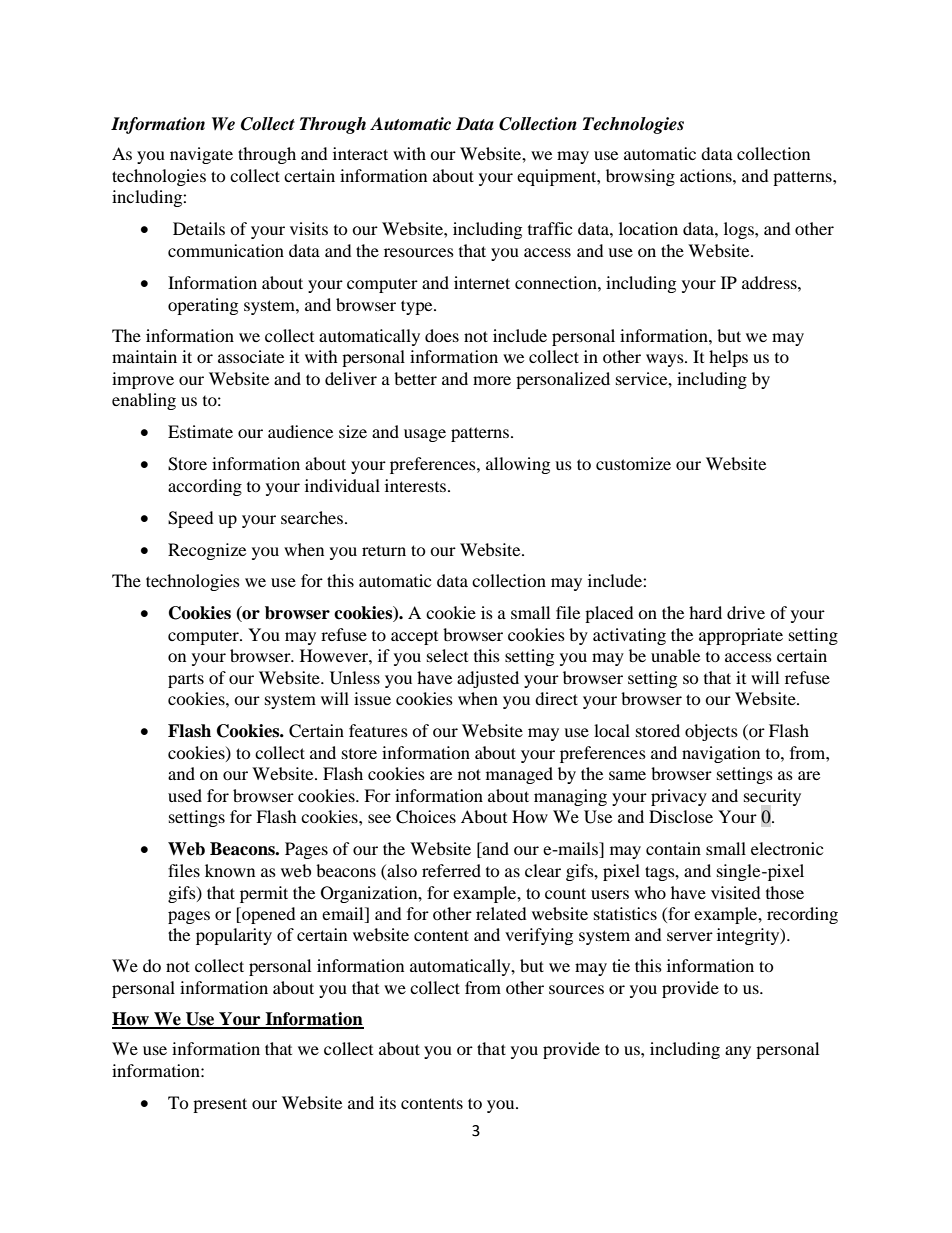 Image resolution: width=952 pixels, height=1233 pixels. What do you see at coordinates (501, 913) in the screenshot?
I see `related` at bounding box center [501, 913].
